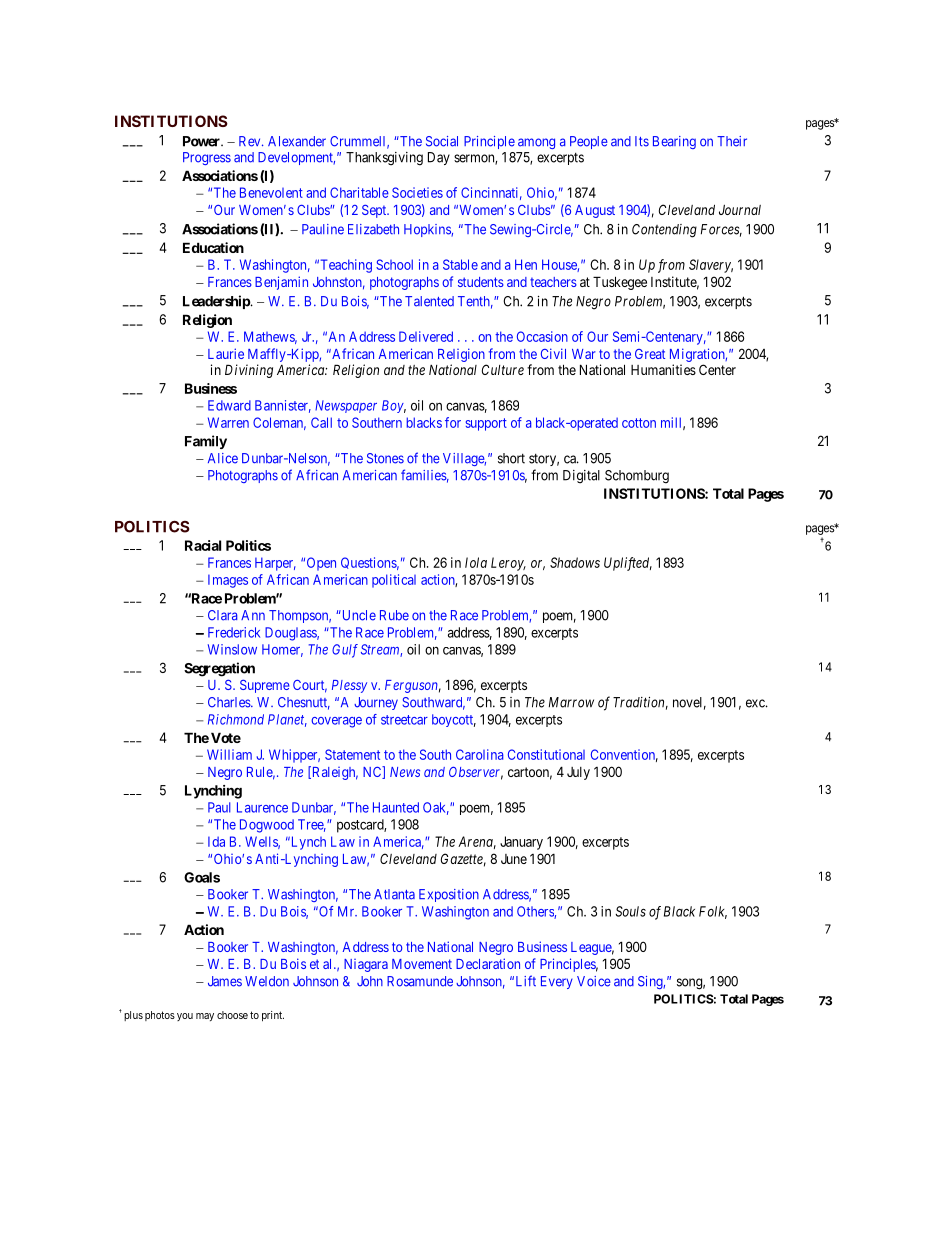 This page has height=1233, width=952. What do you see at coordinates (226, 353) in the page?
I see `Laurie` at bounding box center [226, 353].
